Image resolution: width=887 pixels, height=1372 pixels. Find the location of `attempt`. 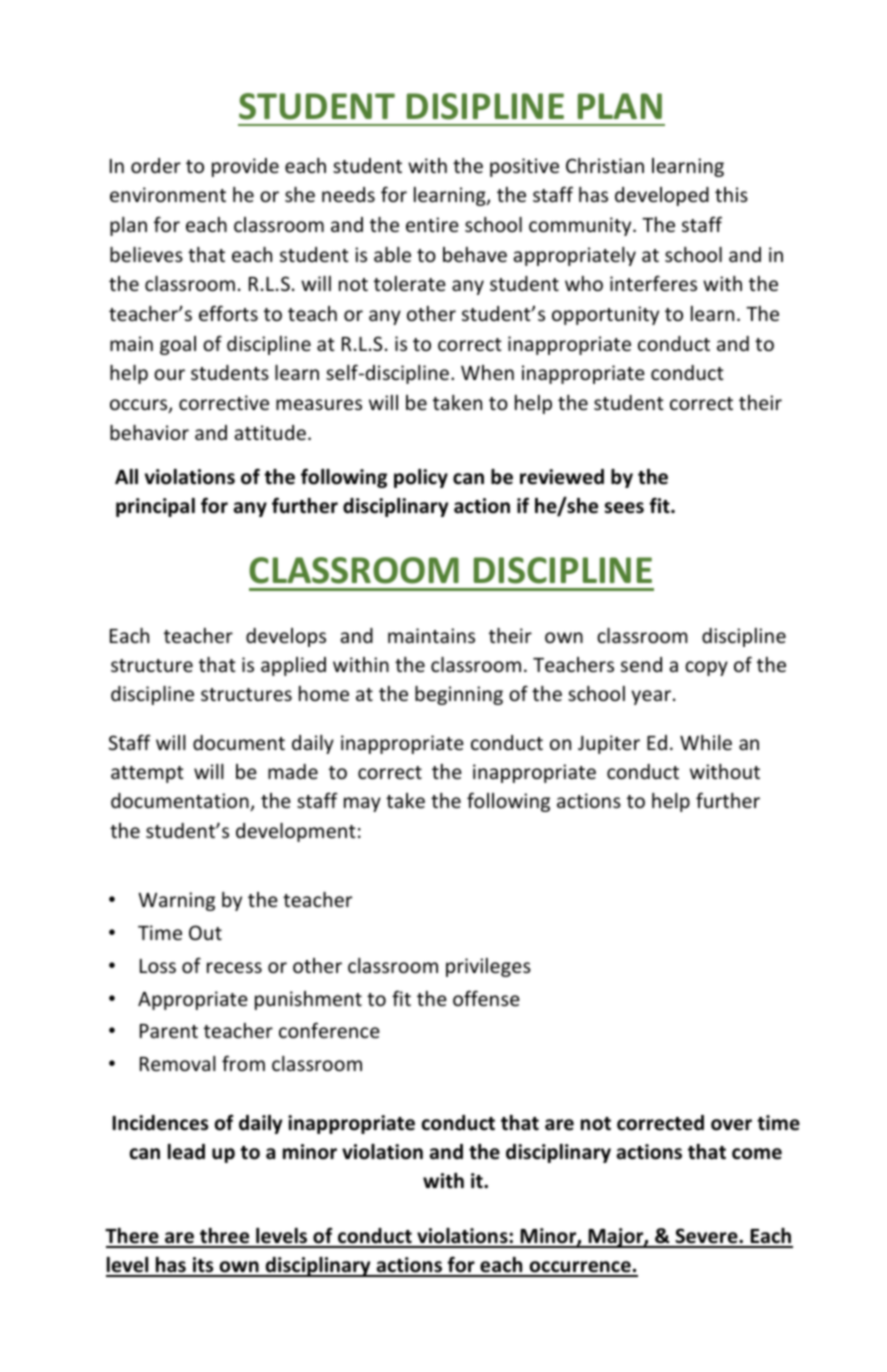

attempt is located at coordinates (147, 774).
